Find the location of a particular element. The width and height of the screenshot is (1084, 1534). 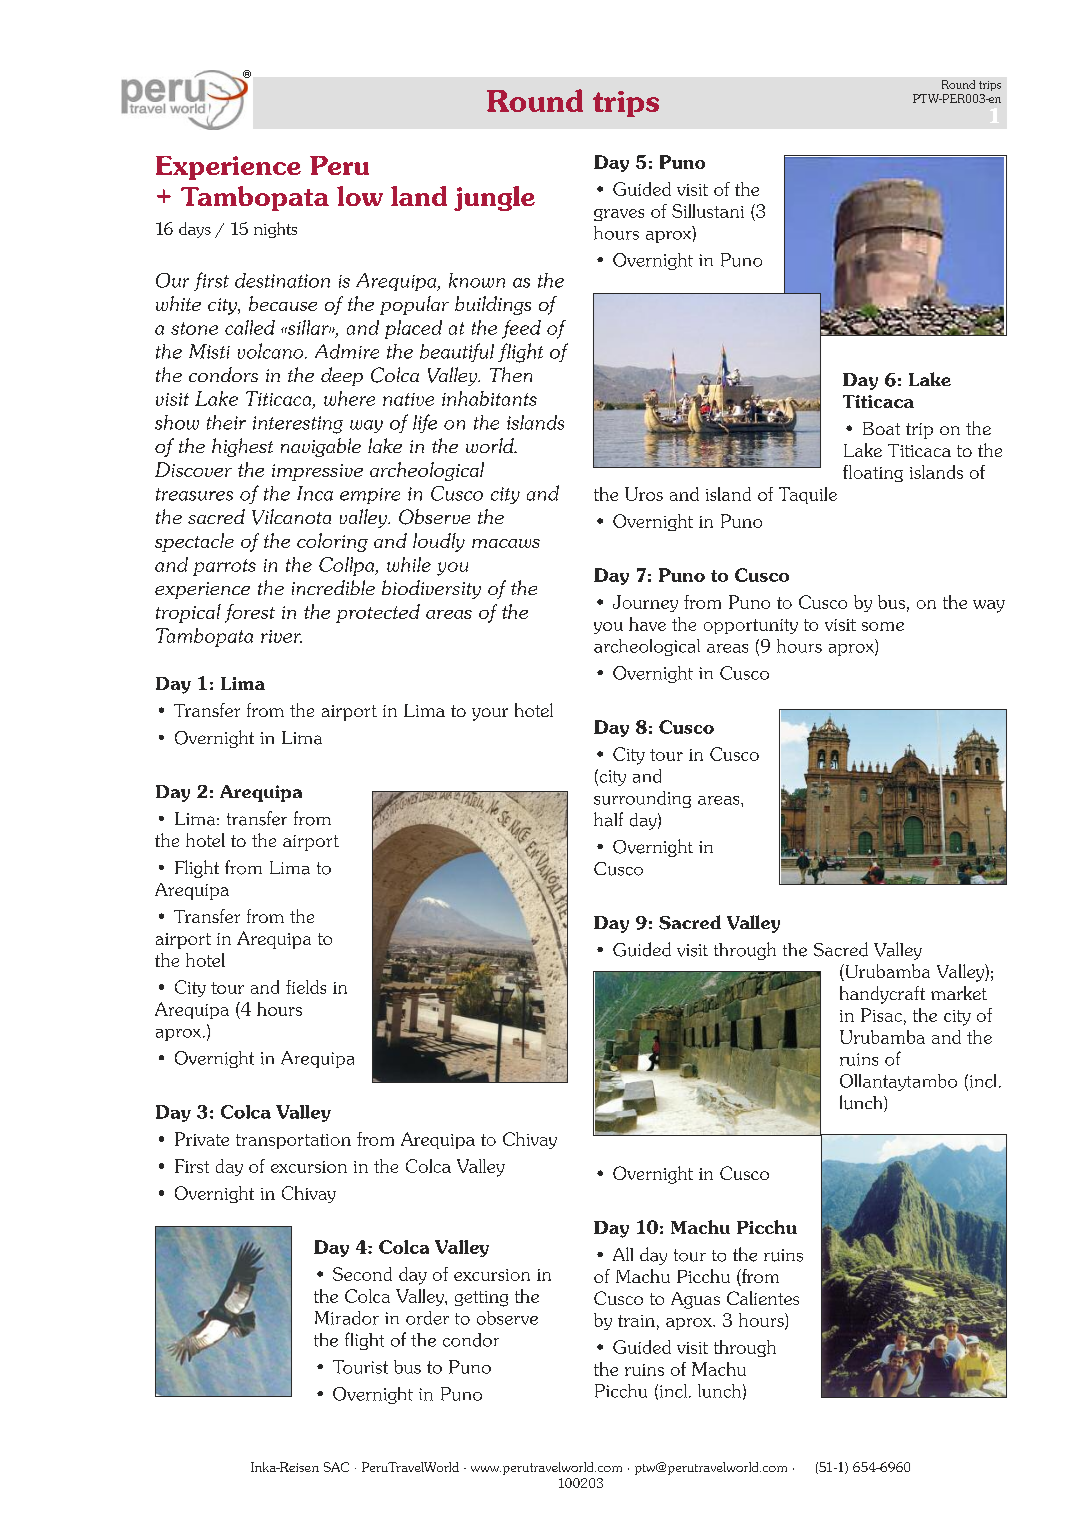

known is located at coordinates (477, 280).
